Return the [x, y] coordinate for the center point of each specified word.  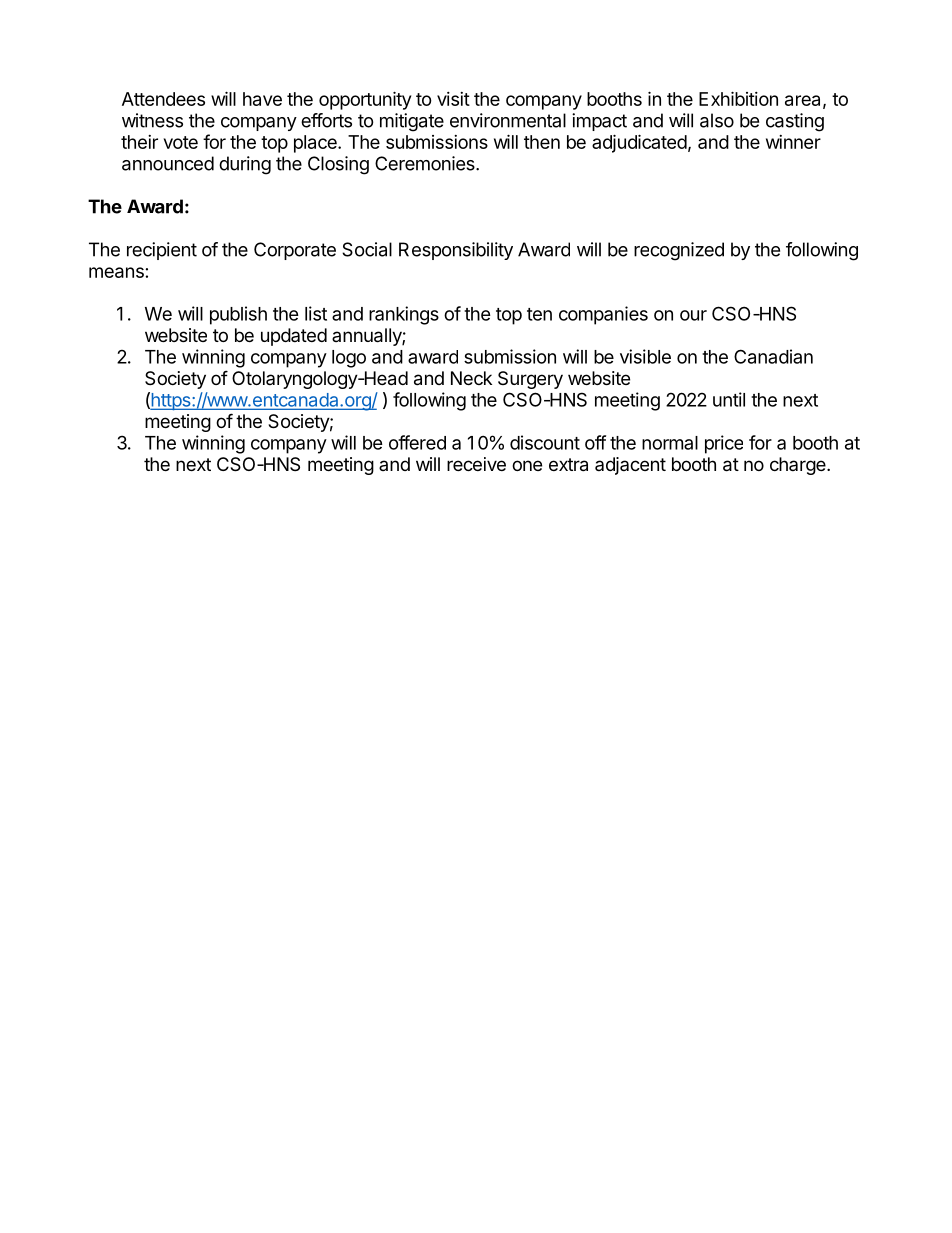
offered [417, 442]
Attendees [163, 99]
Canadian [773, 356]
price [724, 444]
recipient [162, 251]
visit [453, 99]
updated [294, 337]
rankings [404, 315]
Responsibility [456, 251]
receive [476, 464]
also [717, 120]
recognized [679, 251]
